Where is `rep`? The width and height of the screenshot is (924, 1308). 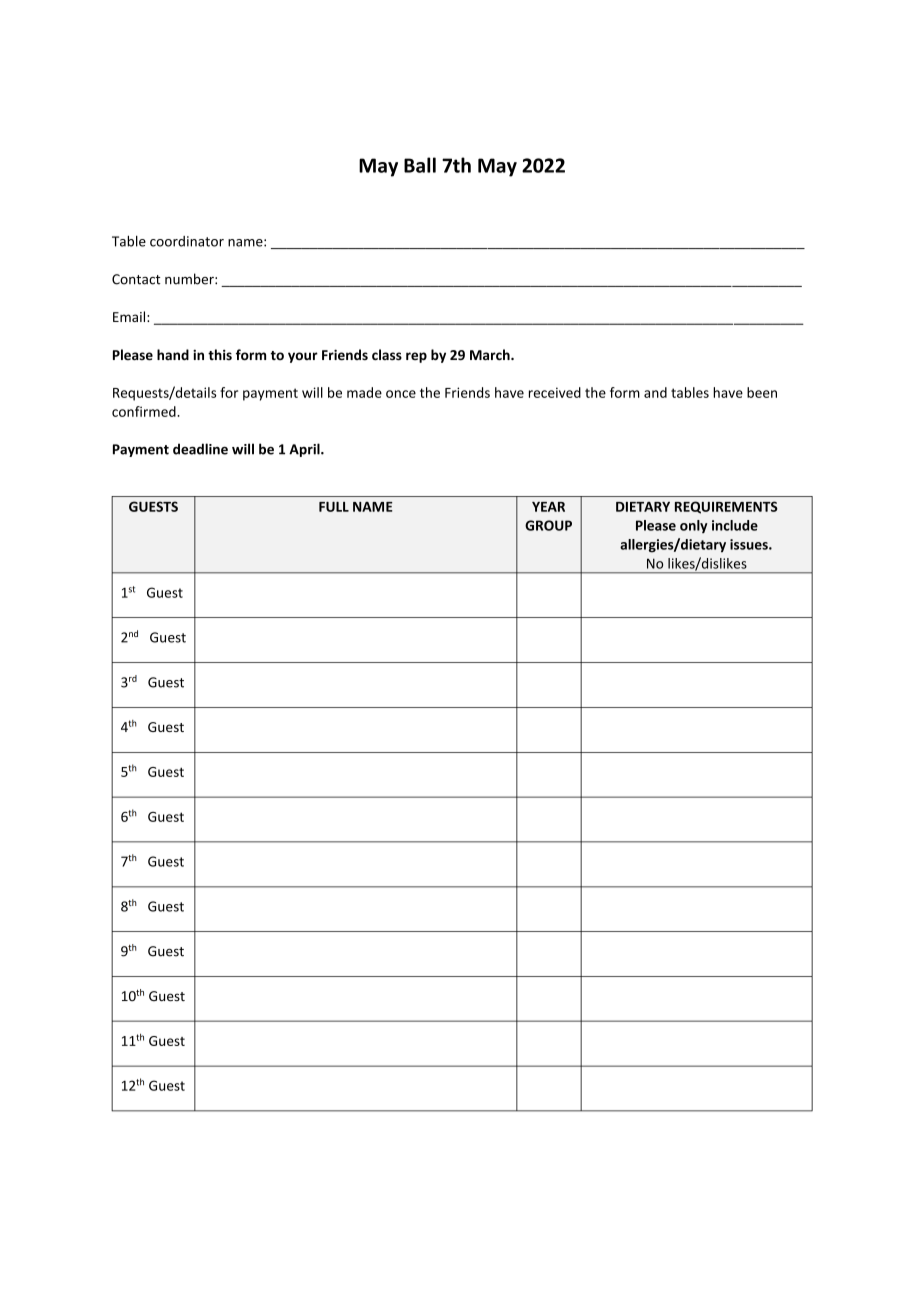
rep is located at coordinates (416, 357).
